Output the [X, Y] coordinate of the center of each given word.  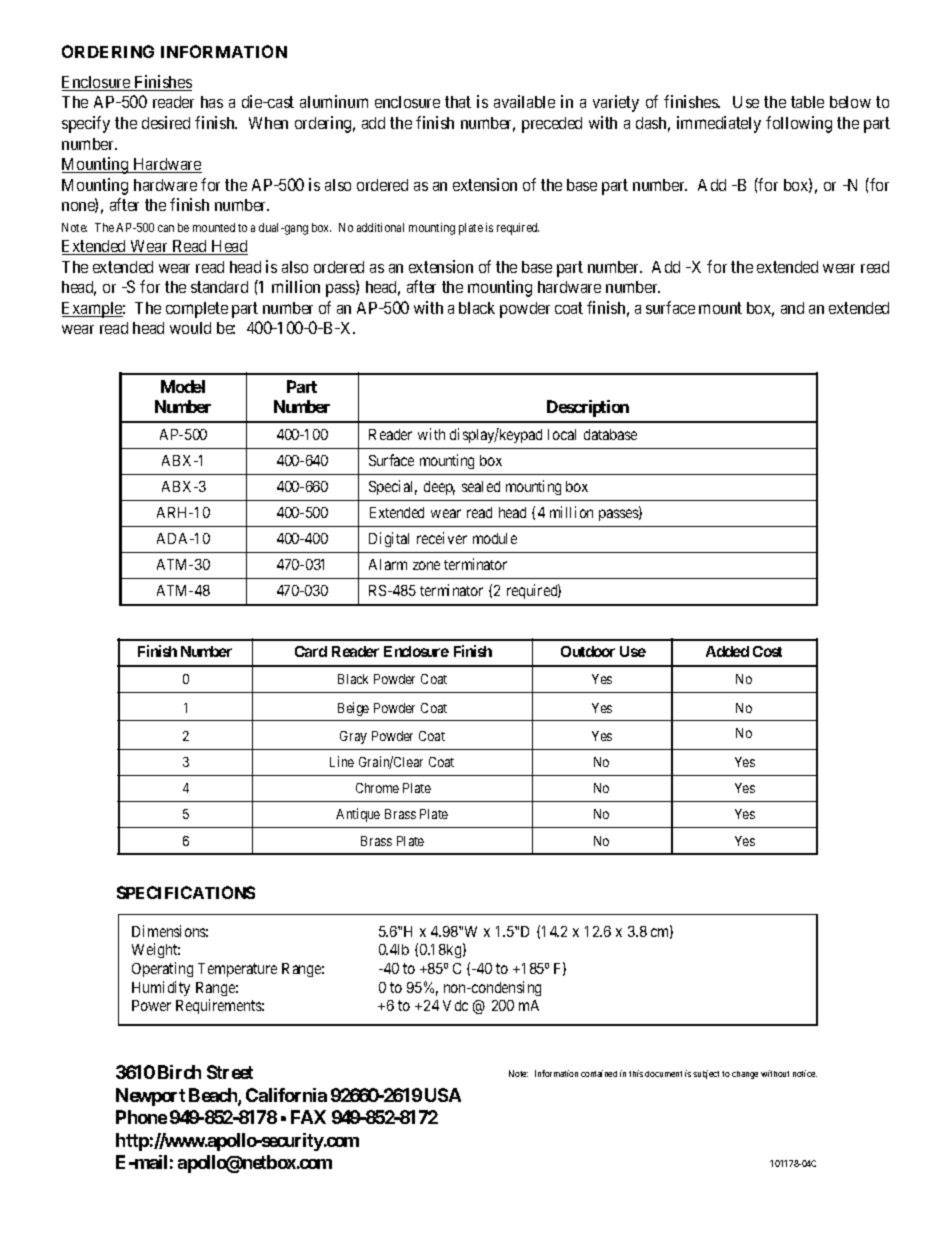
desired [166, 122]
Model [183, 386]
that [458, 102]
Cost [767, 651]
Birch [179, 1072]
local [562, 434]
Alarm [388, 564]
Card [311, 651]
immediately [719, 124]
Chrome [377, 788]
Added [727, 651]
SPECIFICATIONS [186, 892]
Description [588, 408]
